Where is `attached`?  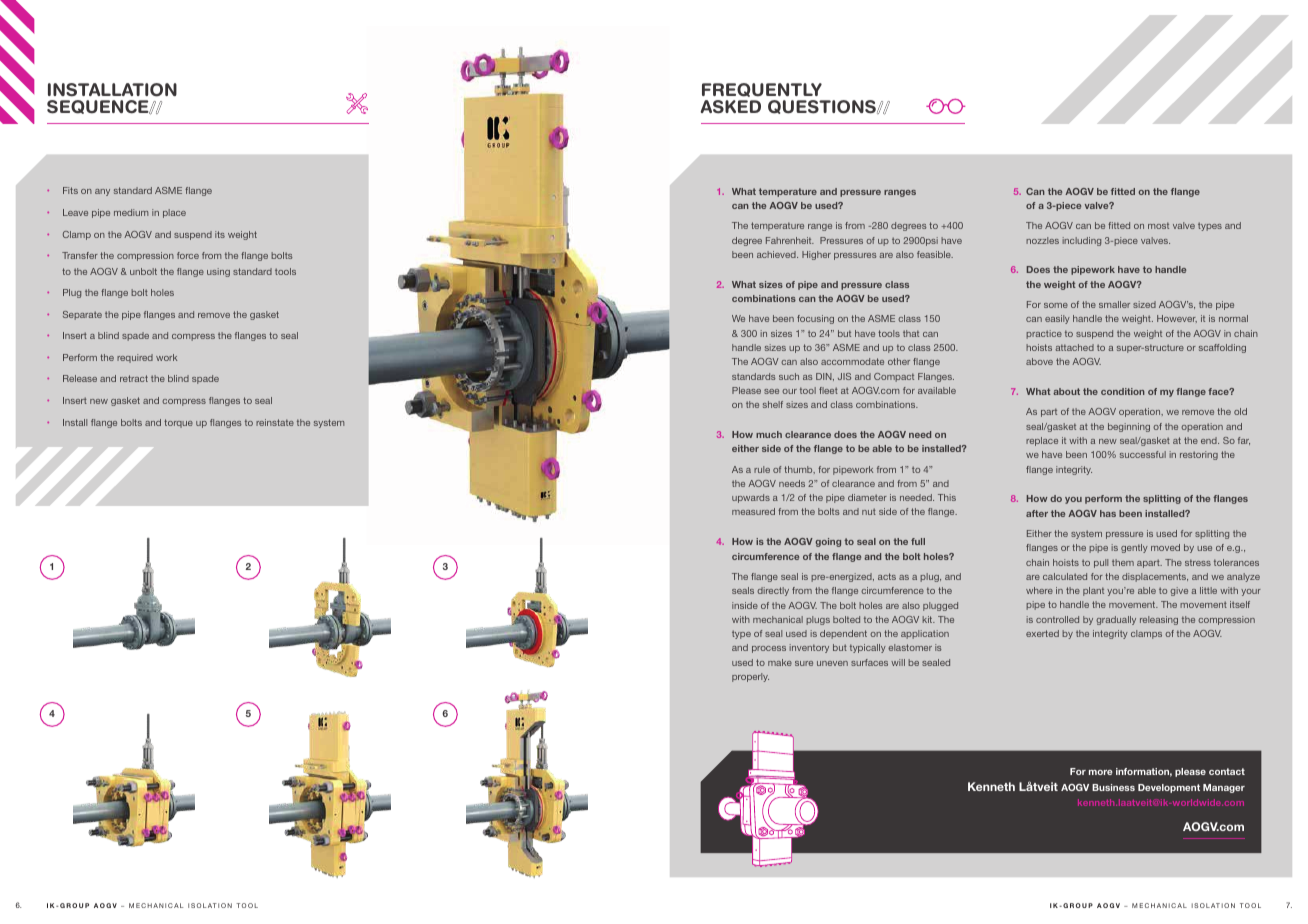
attached is located at coordinates (1074, 347).
